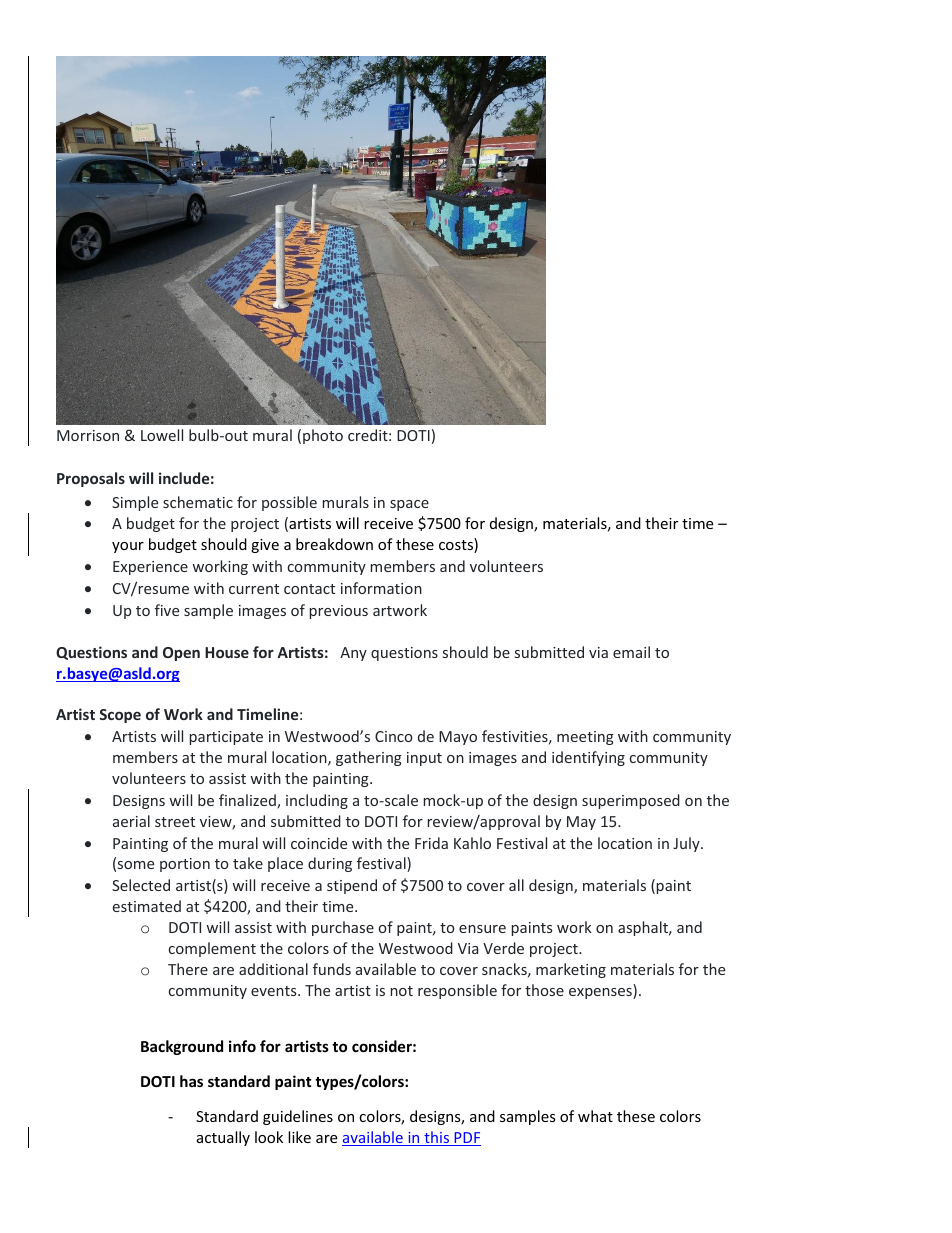 The height and width of the screenshot is (1233, 952). What do you see at coordinates (631, 652) in the screenshot?
I see `email` at bounding box center [631, 652].
